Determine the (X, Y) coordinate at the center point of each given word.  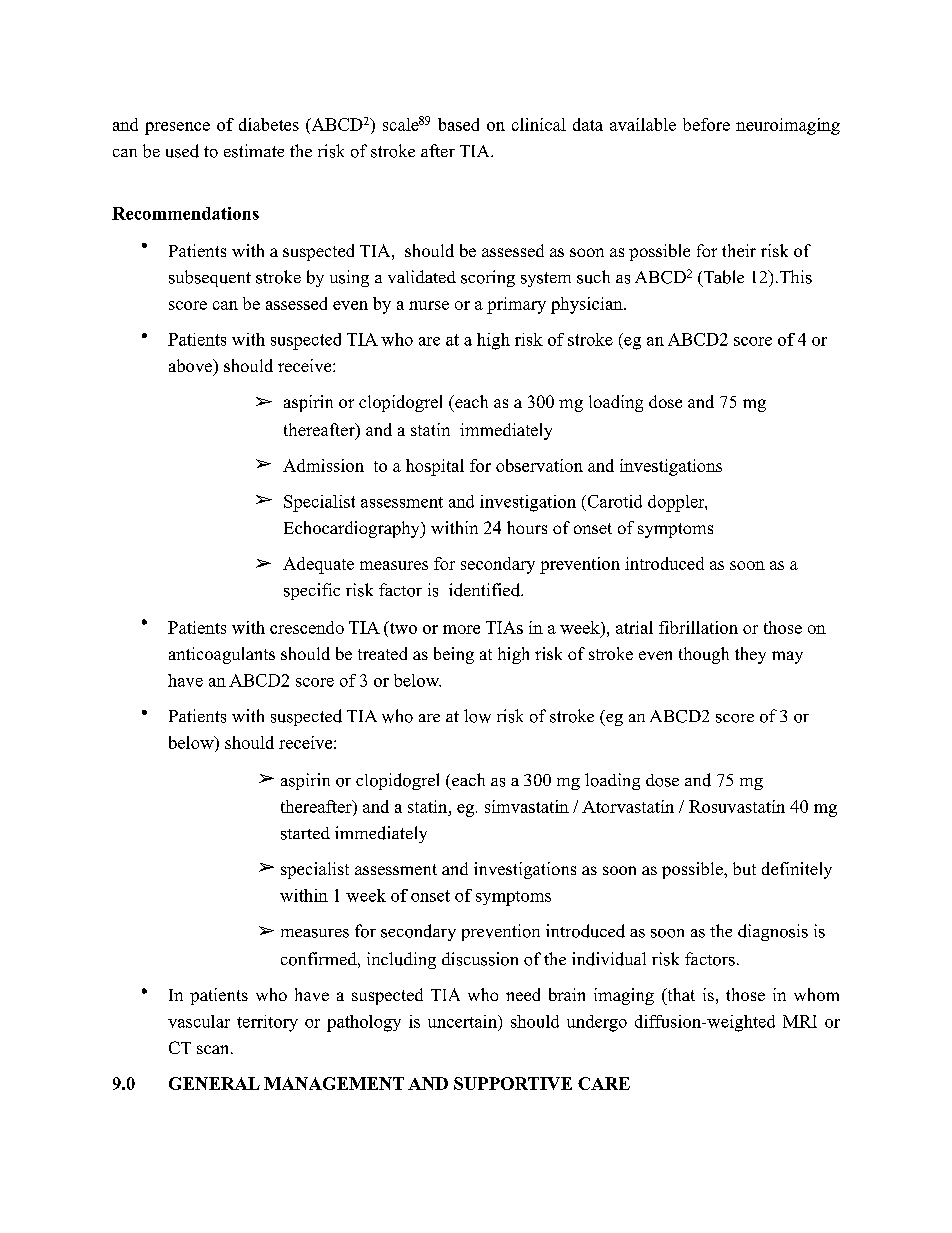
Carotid (613, 501)
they (750, 655)
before (706, 124)
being (454, 655)
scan (214, 1049)
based (458, 124)
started (305, 833)
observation (539, 465)
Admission (323, 465)
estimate (254, 151)
